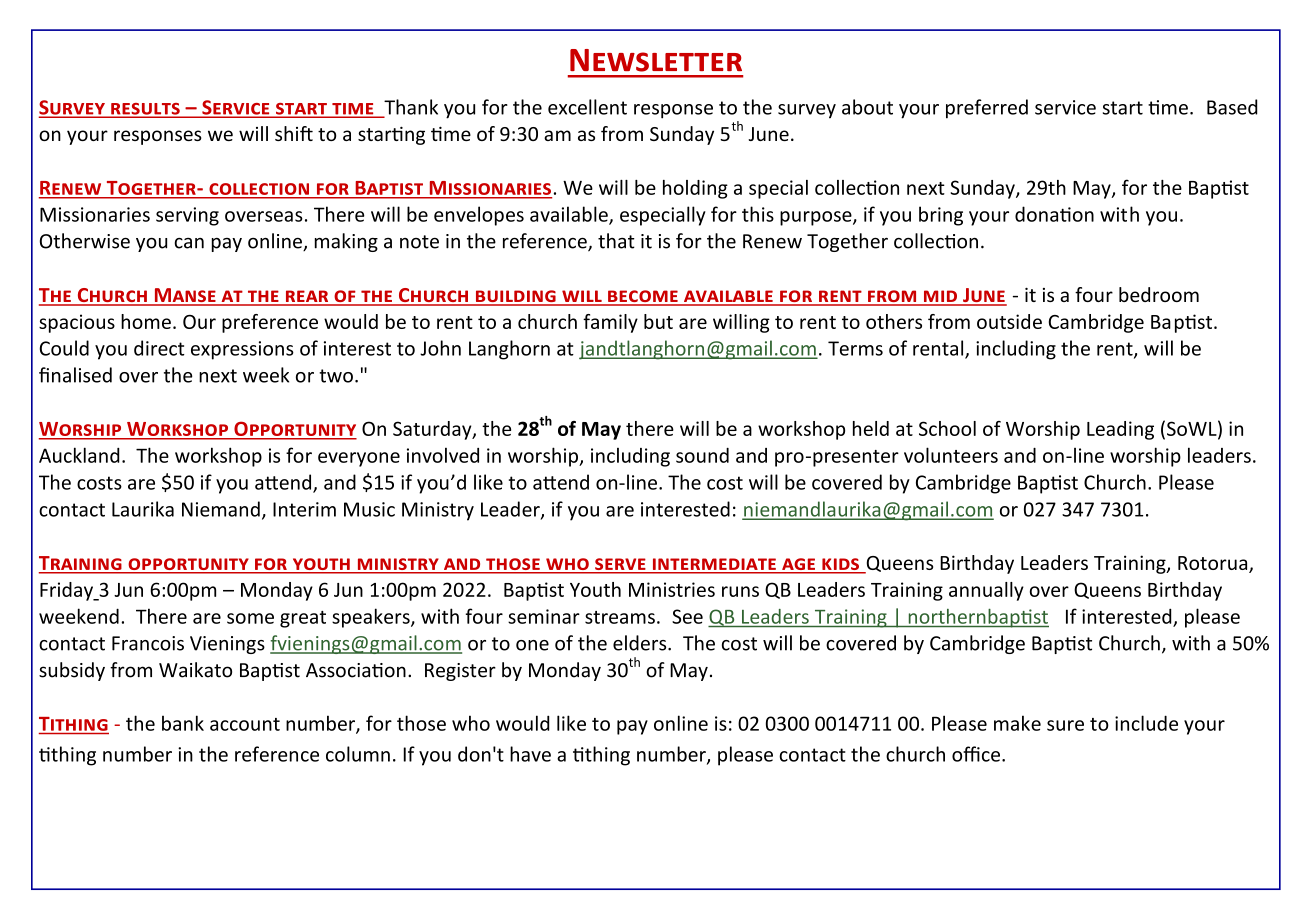  What do you see at coordinates (1065, 725) in the image?
I see `sure` at bounding box center [1065, 725].
